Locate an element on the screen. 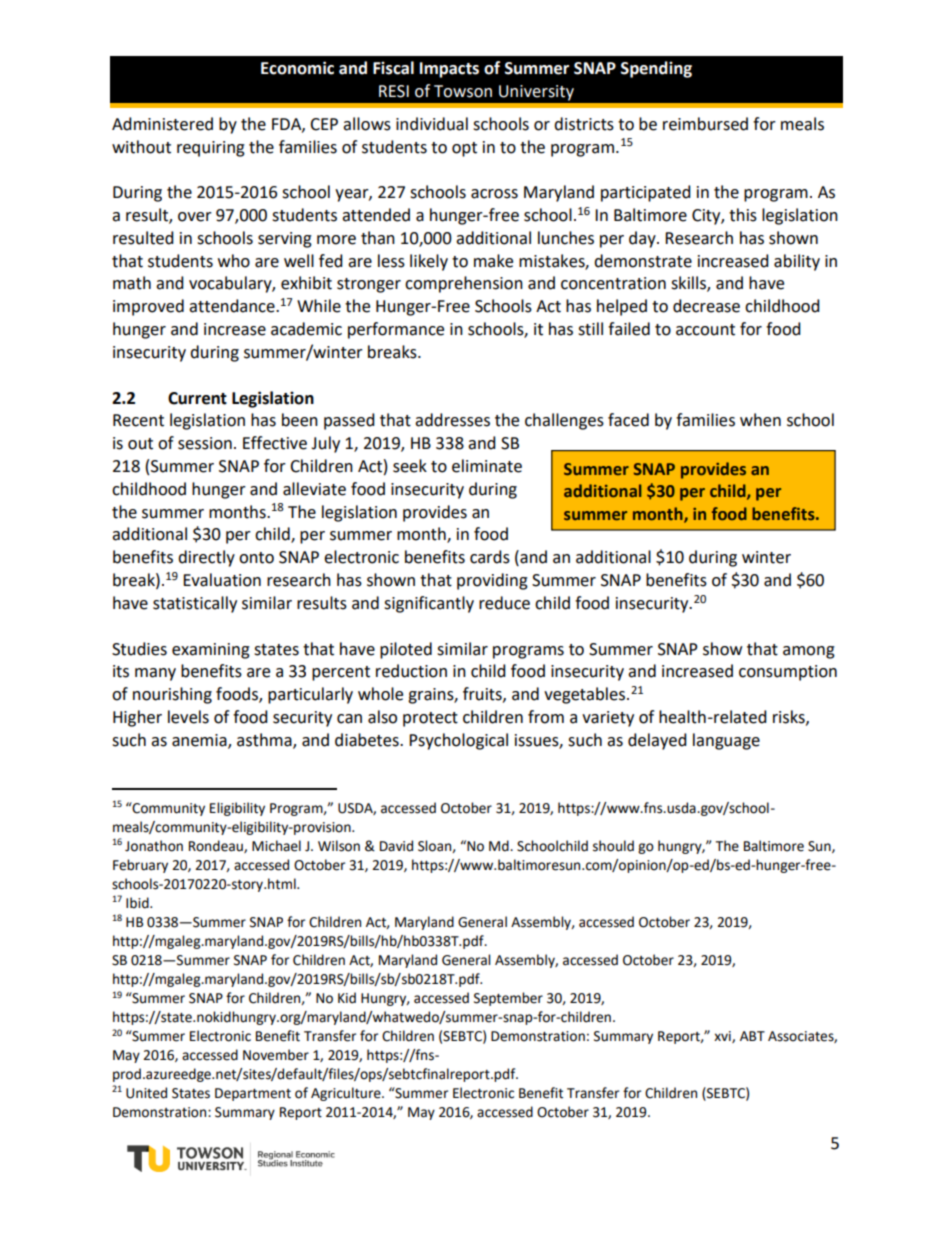  Department is located at coordinates (253, 1094).
